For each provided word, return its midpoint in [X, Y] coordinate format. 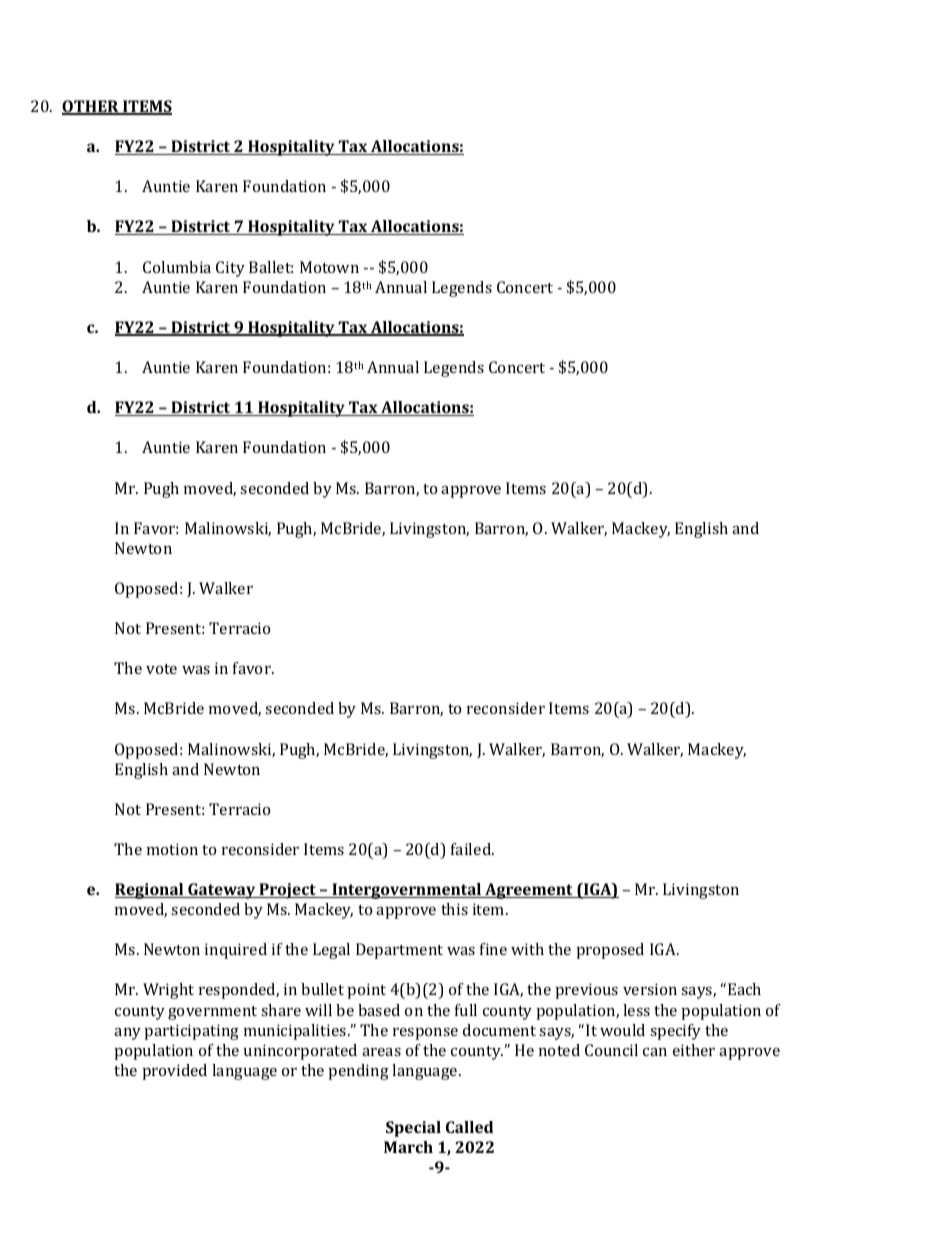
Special [413, 1129]
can [655, 1052]
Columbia [177, 267]
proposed [610, 951]
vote [161, 669]
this [454, 909]
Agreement [529, 891]
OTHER [91, 107]
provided [175, 1072]
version [650, 989]
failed [472, 849]
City [230, 269]
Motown [329, 267]
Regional [150, 891]
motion [172, 849]
